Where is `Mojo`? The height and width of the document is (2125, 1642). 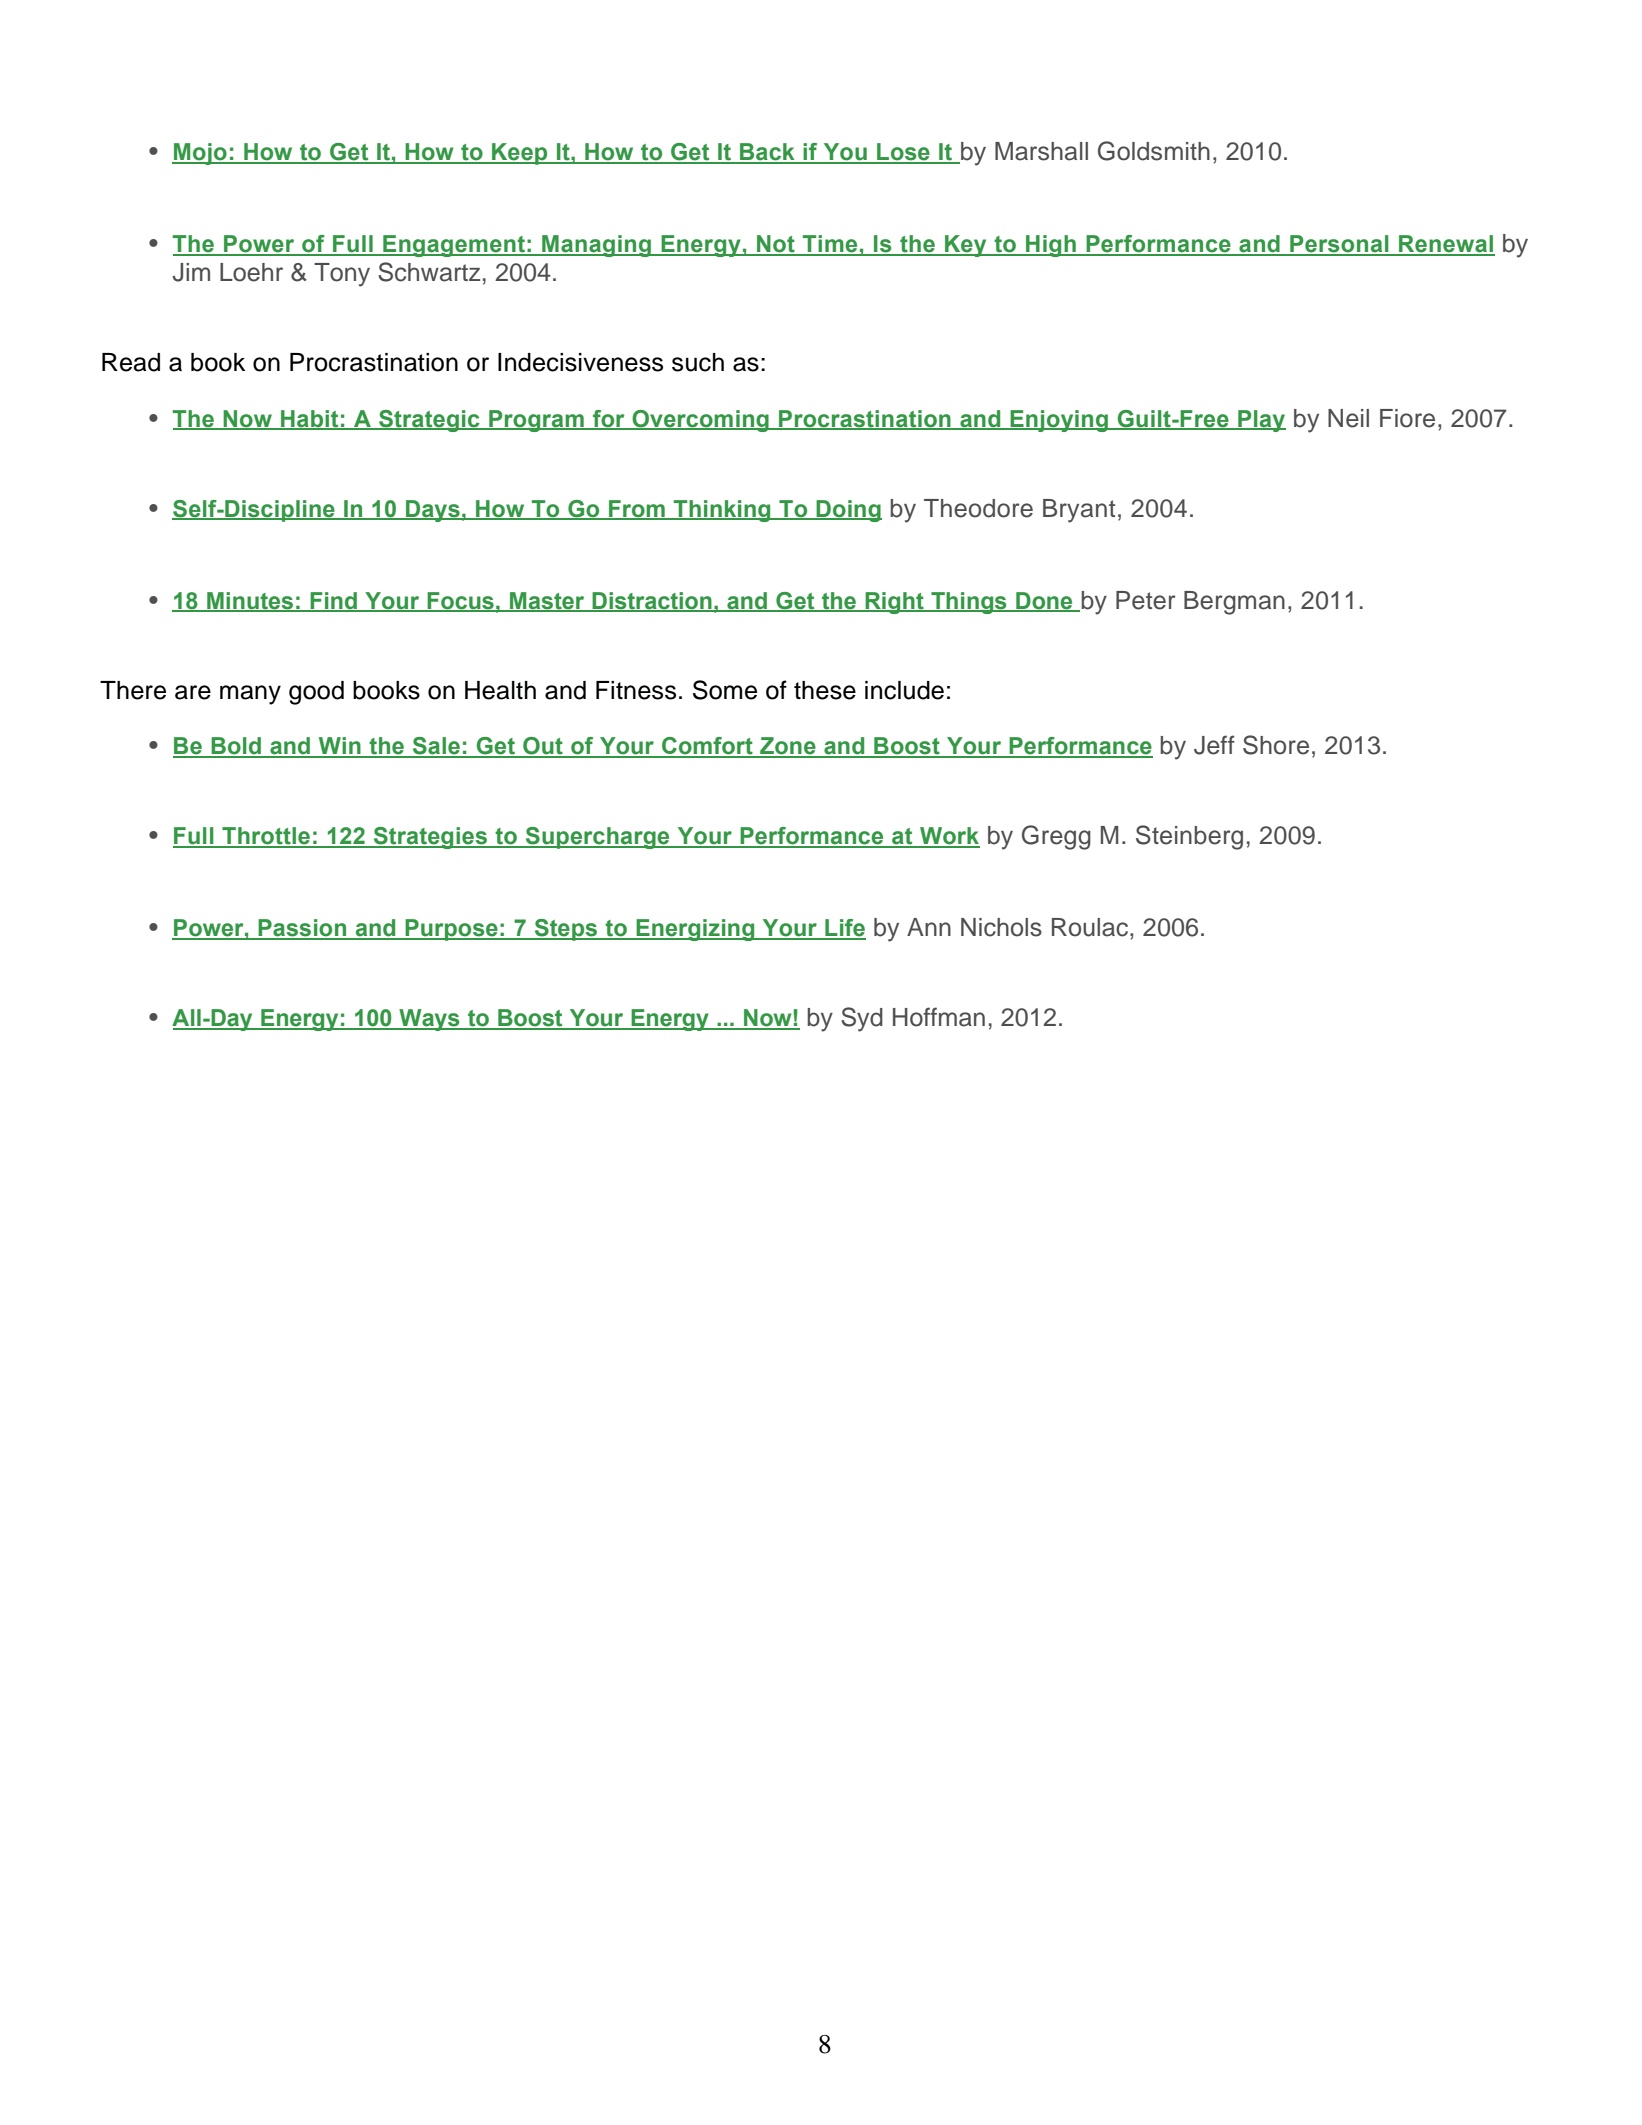 Mojo is located at coordinates (200, 154).
